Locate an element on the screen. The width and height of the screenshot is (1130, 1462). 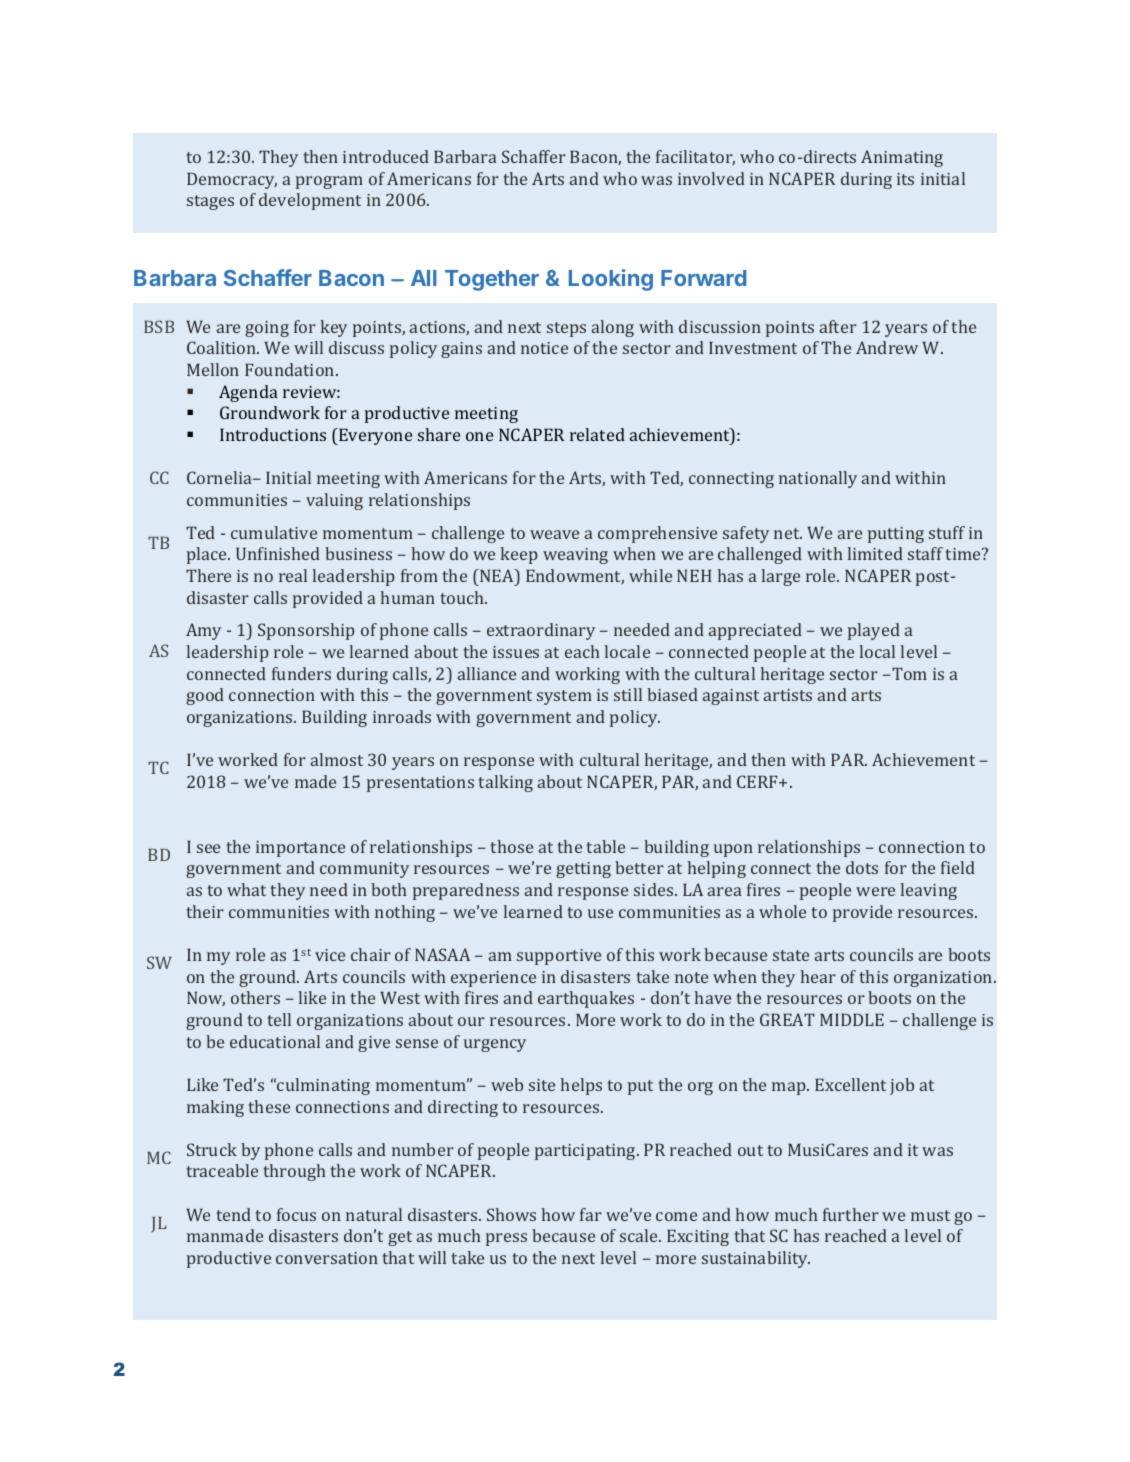
good is located at coordinates (205, 696).
